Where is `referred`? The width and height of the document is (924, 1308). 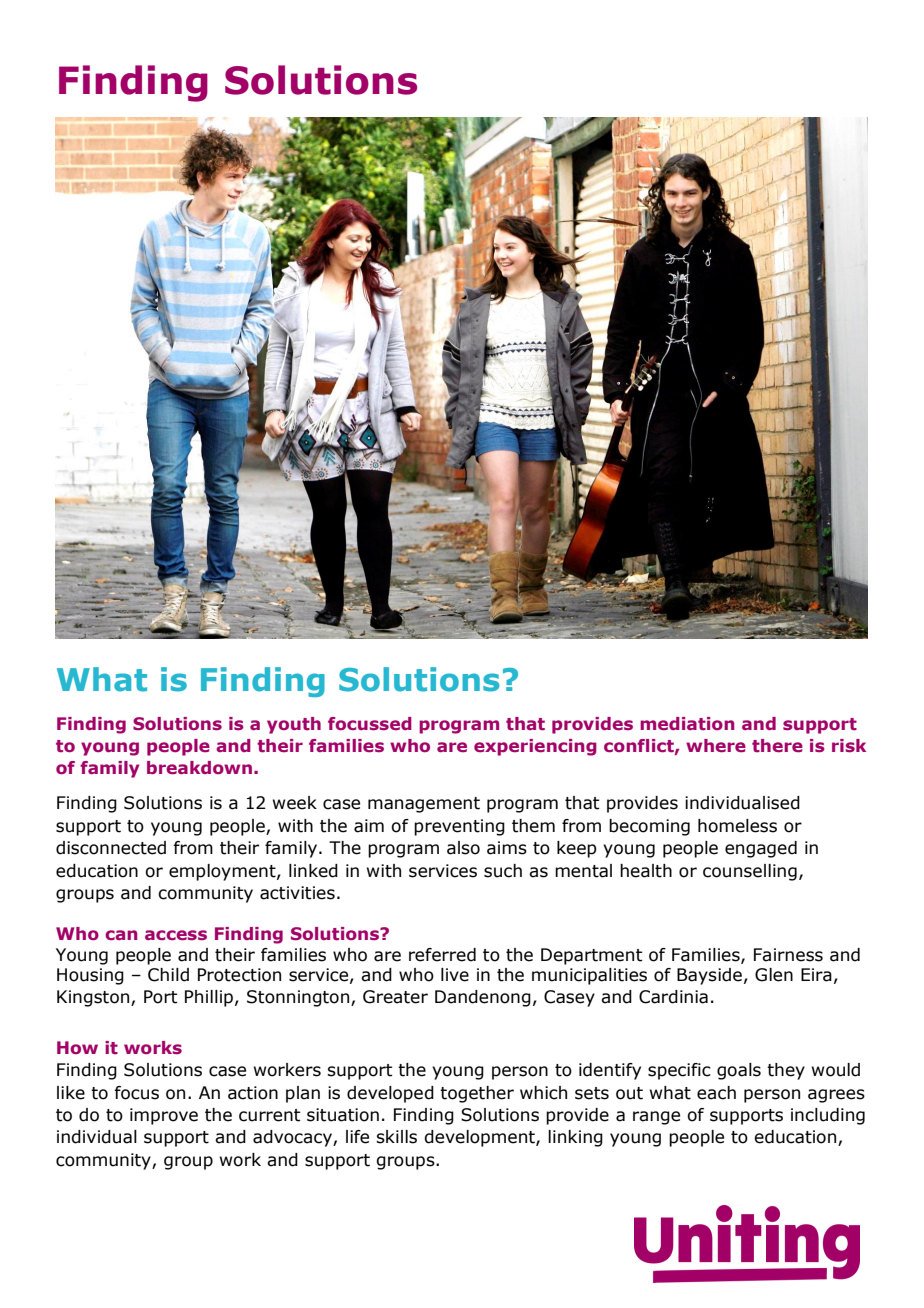
referred is located at coordinates (442, 955).
